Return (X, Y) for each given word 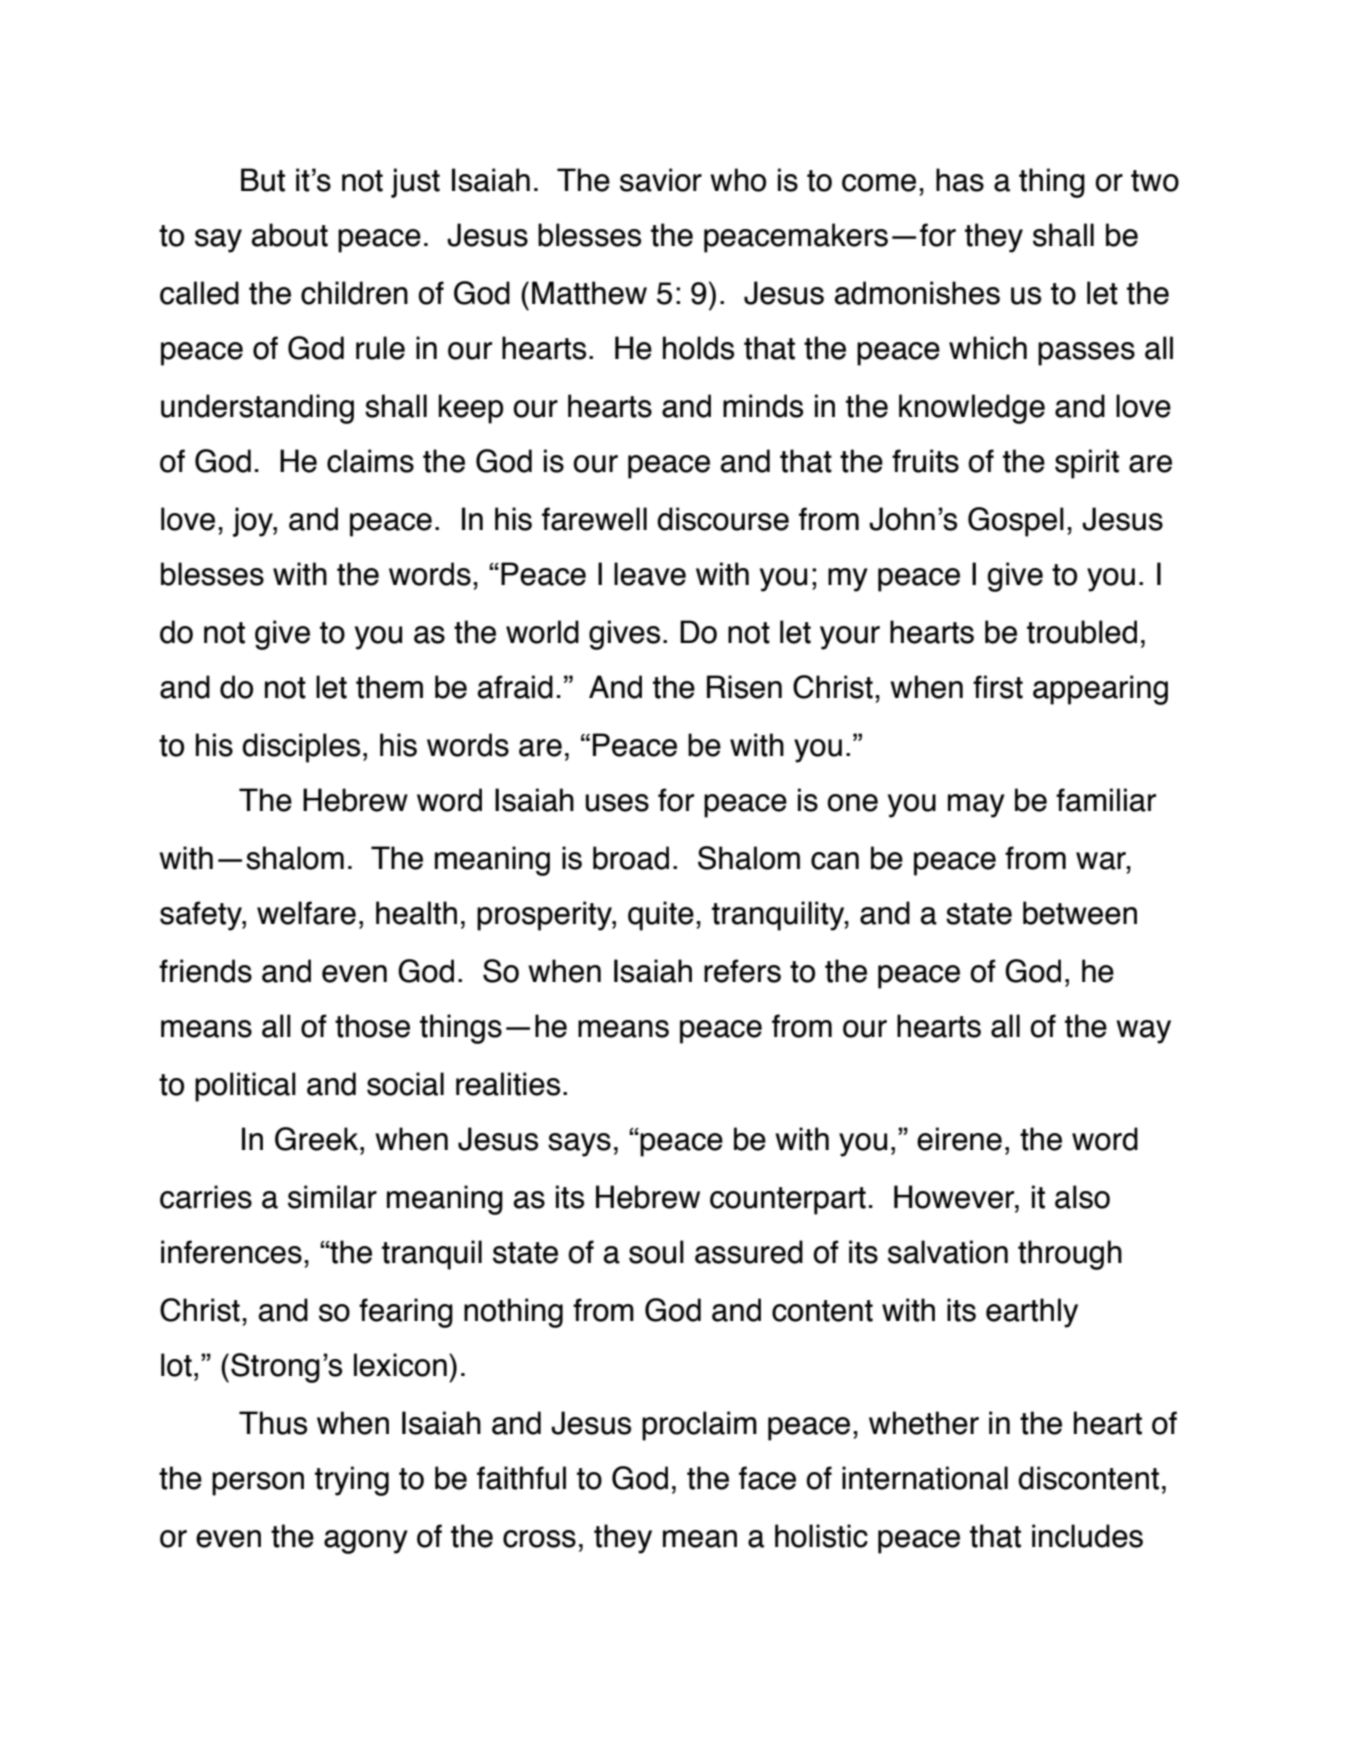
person (258, 1484)
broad (631, 858)
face (767, 1478)
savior (661, 180)
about (289, 235)
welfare (306, 913)
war (1102, 861)
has (960, 180)
